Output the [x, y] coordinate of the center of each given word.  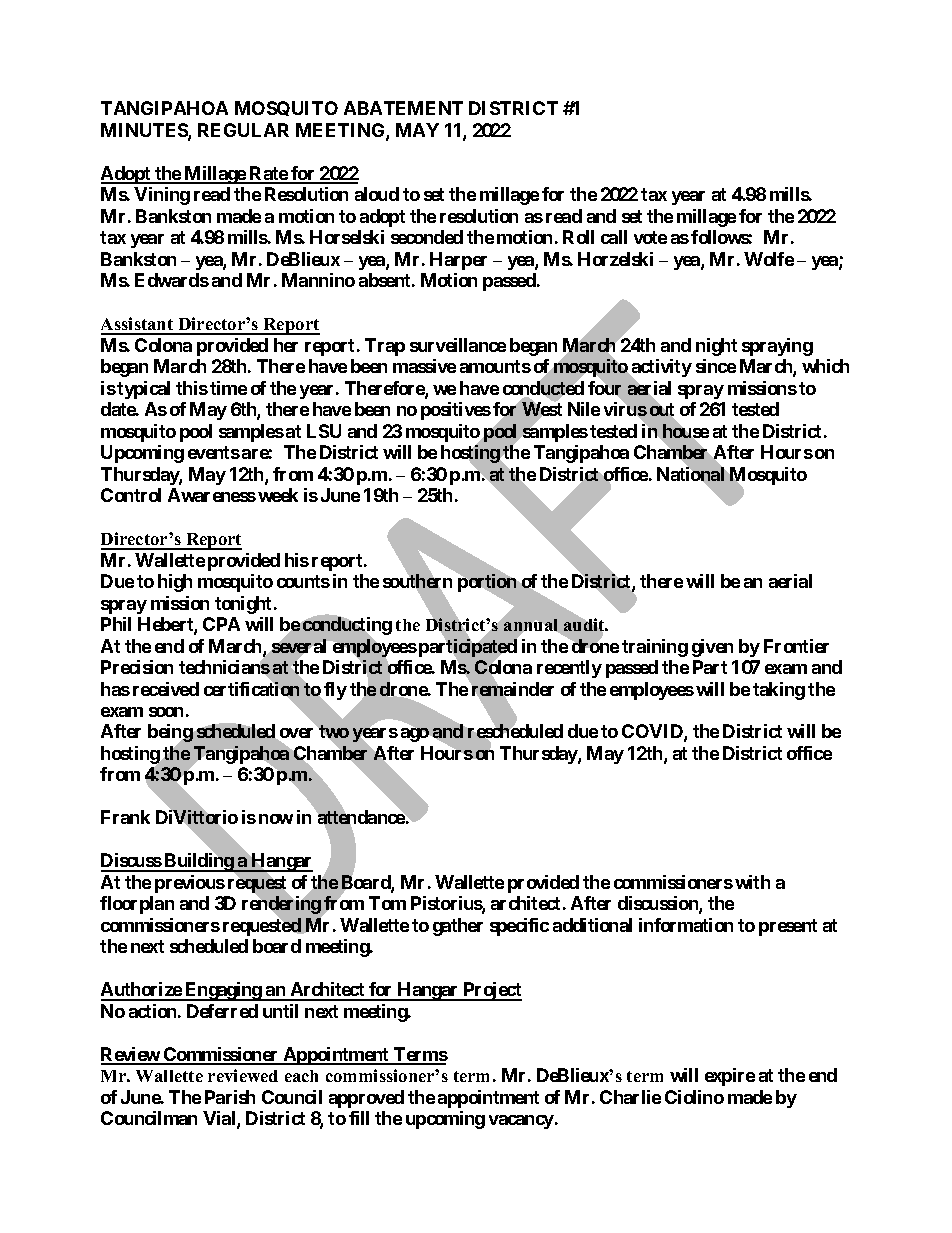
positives [456, 411]
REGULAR [243, 130]
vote [650, 237]
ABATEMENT [403, 108]
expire [730, 1077]
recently [569, 669]
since [716, 366]
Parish [230, 1097]
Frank [125, 817]
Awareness [212, 495]
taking [779, 691]
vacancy [521, 1122]
